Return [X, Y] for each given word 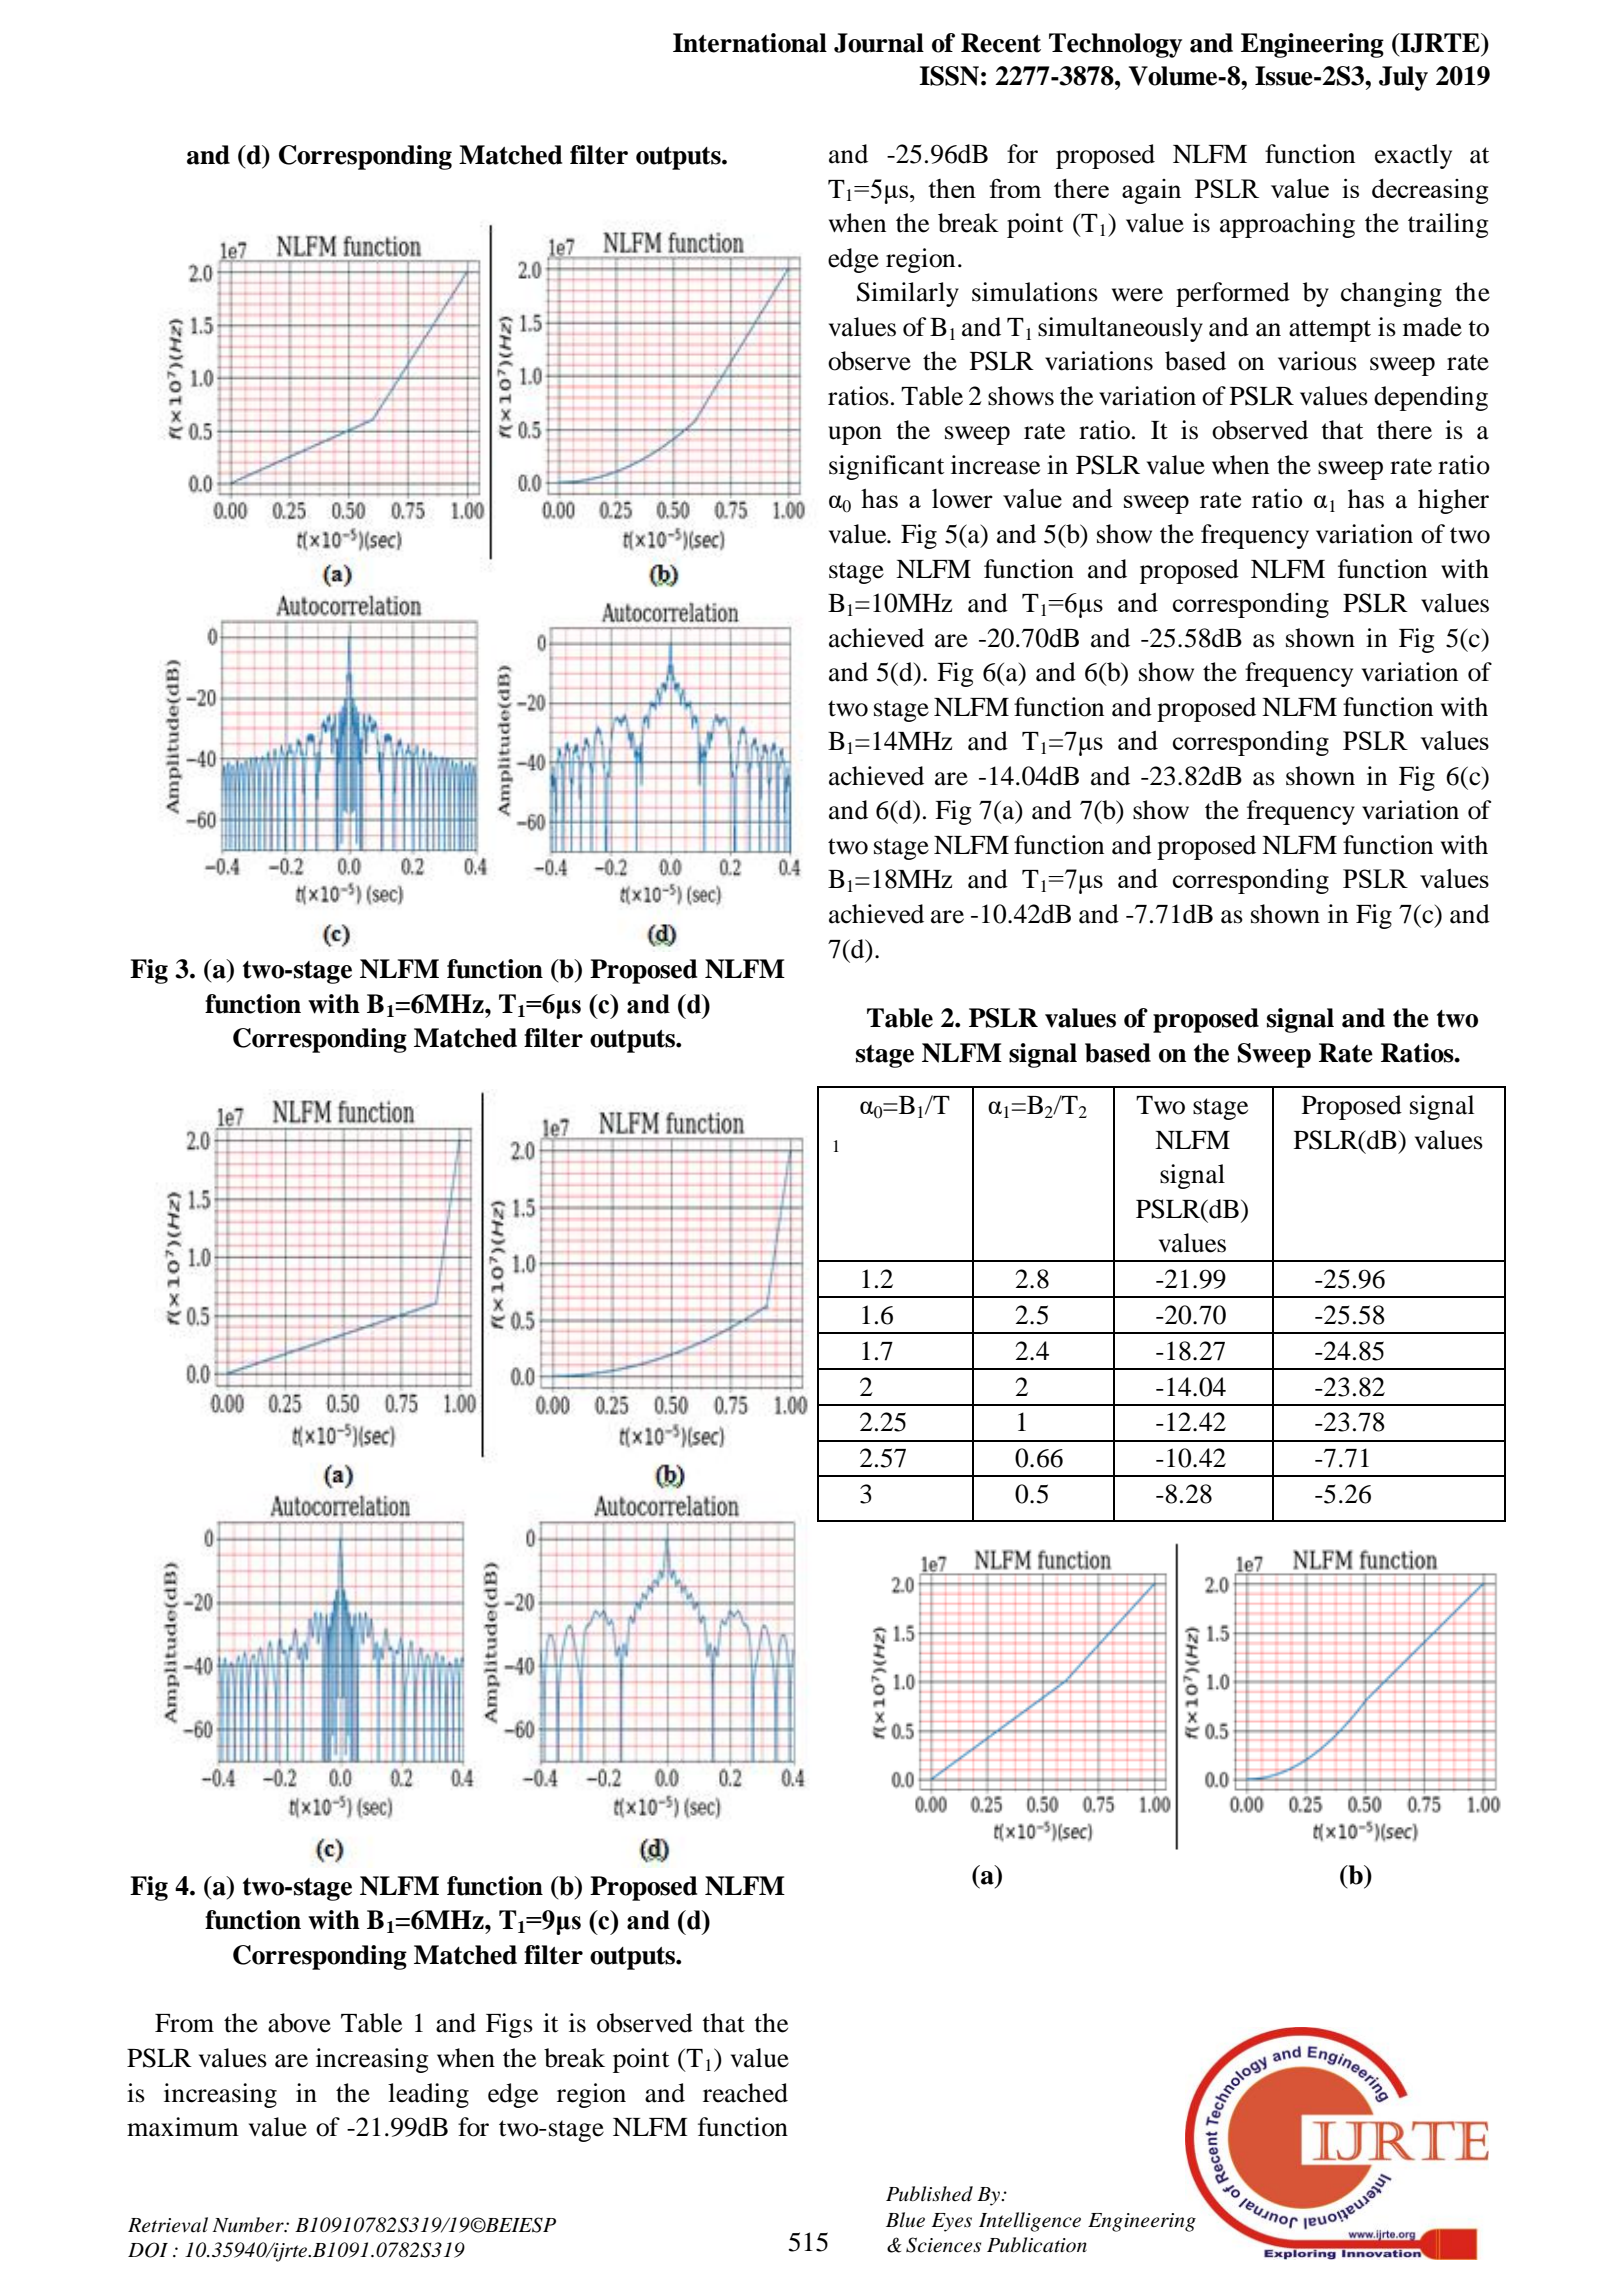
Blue [905, 2220]
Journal [879, 43]
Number [249, 2225]
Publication [1037, 2245]
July [1403, 78]
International [750, 43]
